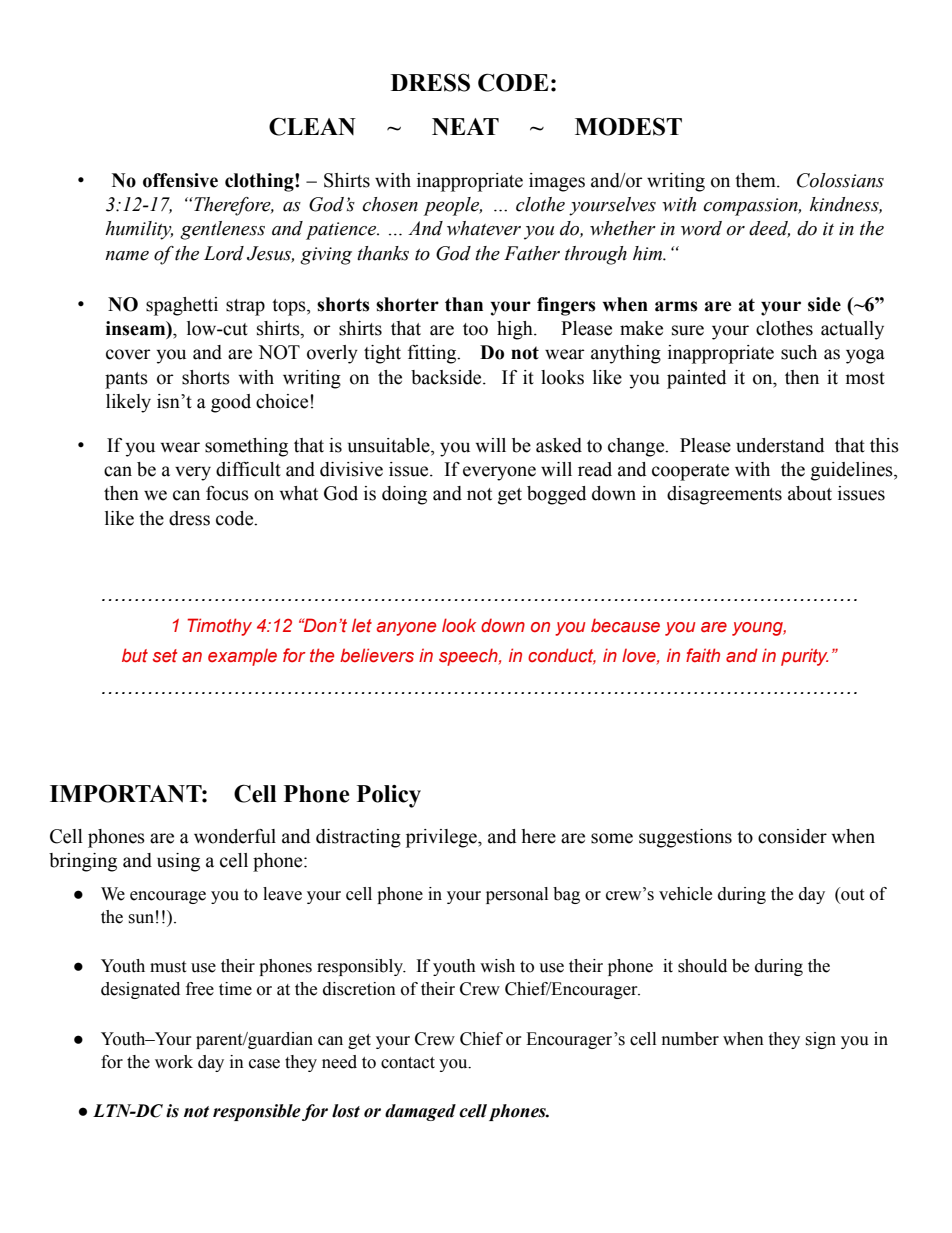 This screenshot has height=1233, width=952. Describe the element at coordinates (174, 1062) in the screenshot. I see `work` at that location.
